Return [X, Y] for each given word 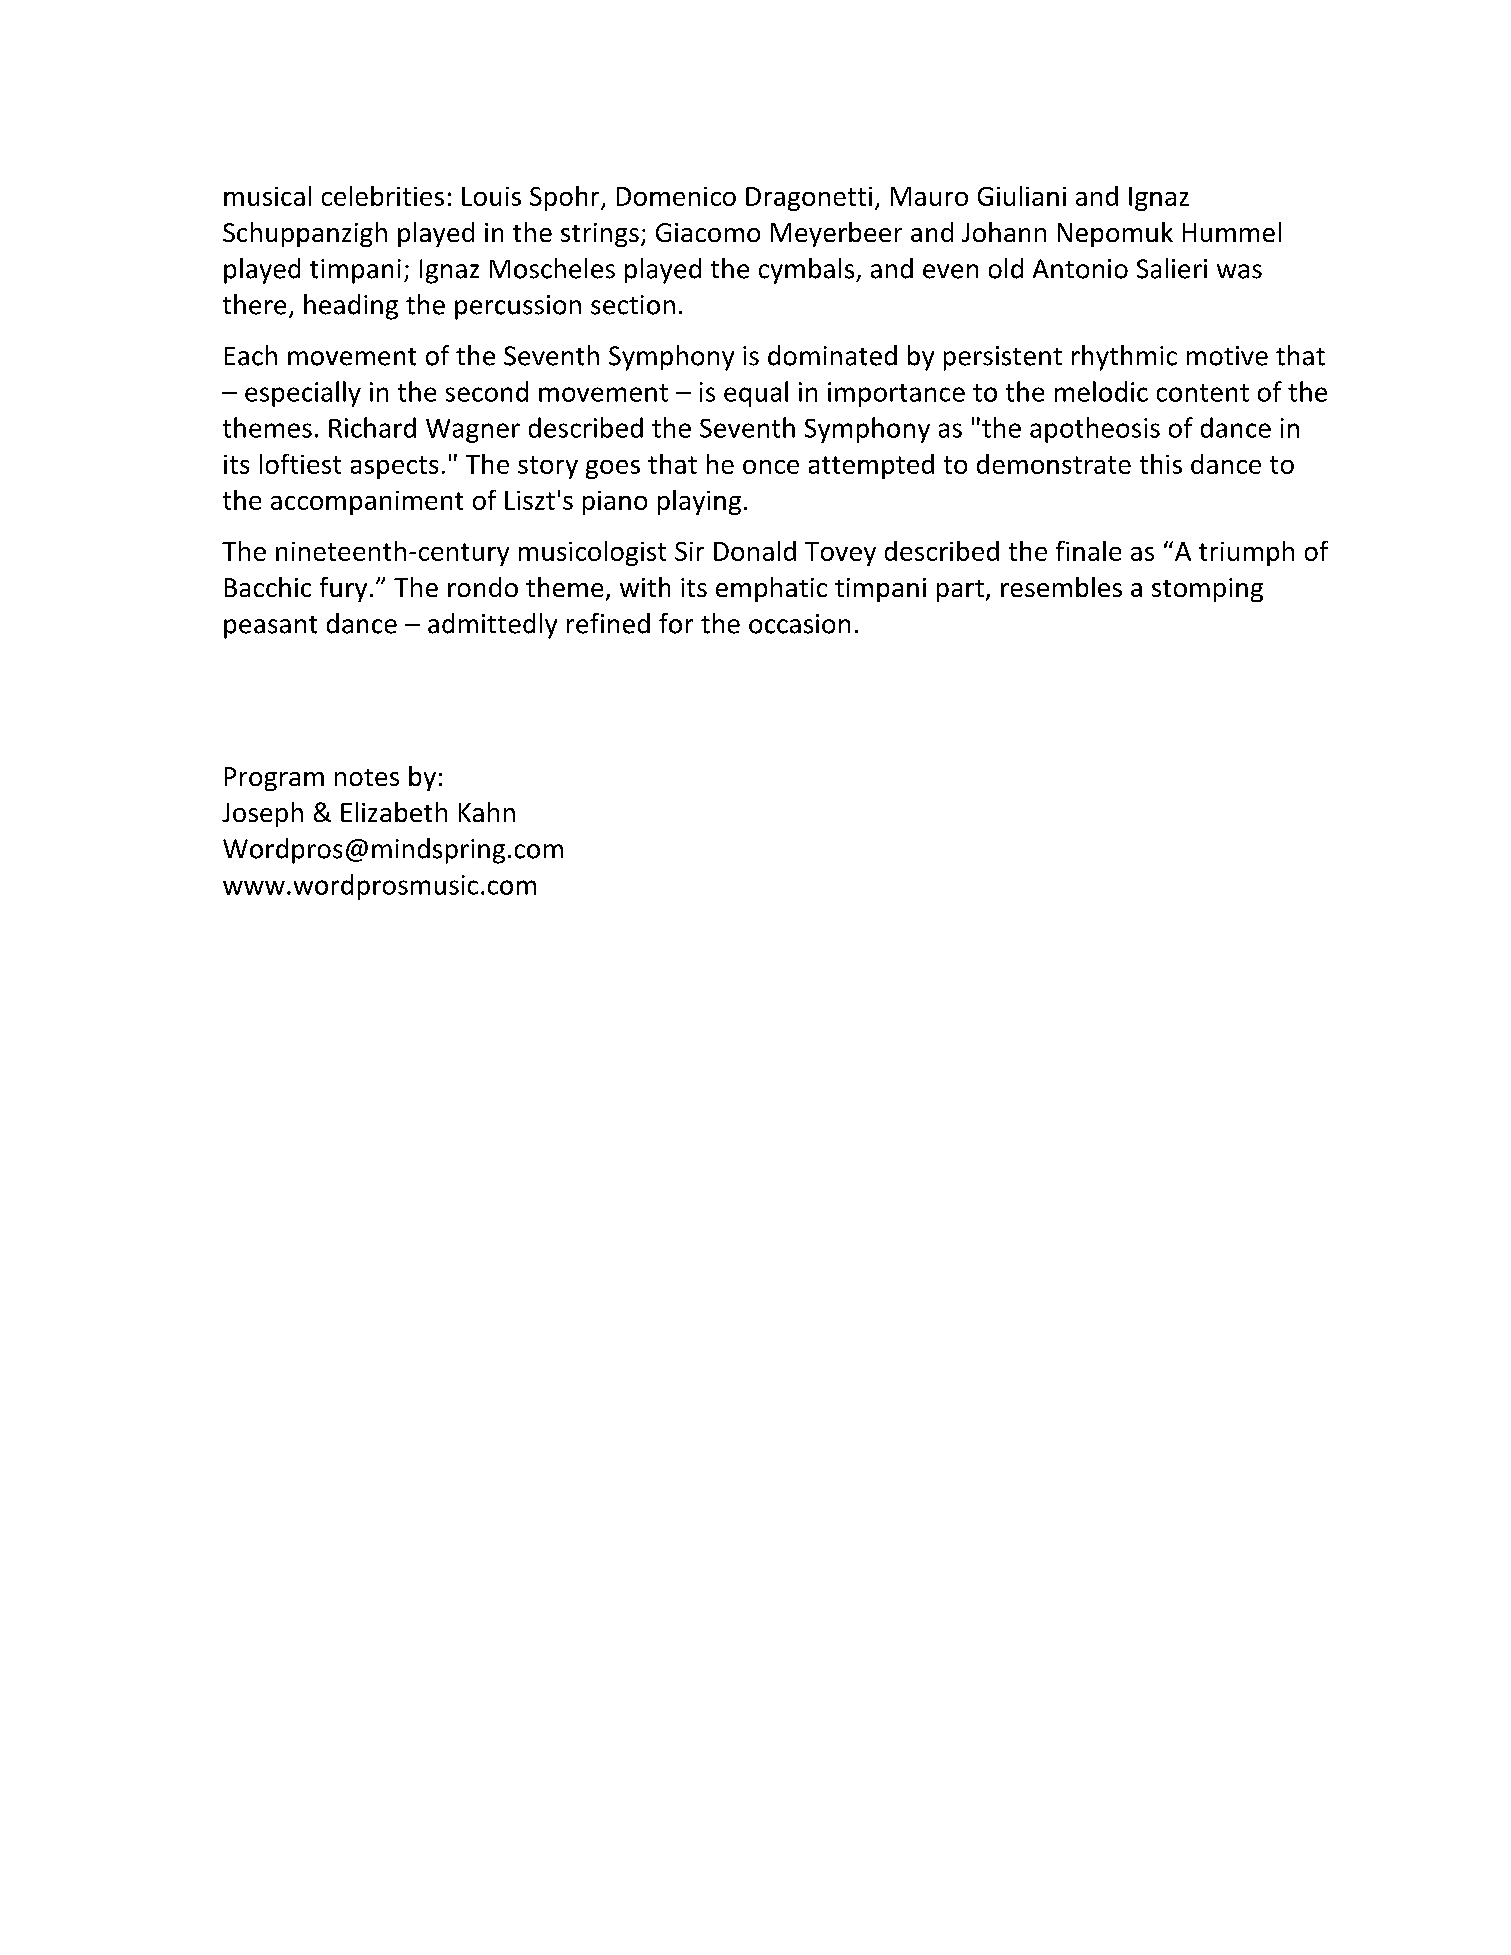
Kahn [487, 812]
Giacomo [708, 232]
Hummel [1232, 232]
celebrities [383, 196]
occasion [799, 624]
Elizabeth [394, 812]
